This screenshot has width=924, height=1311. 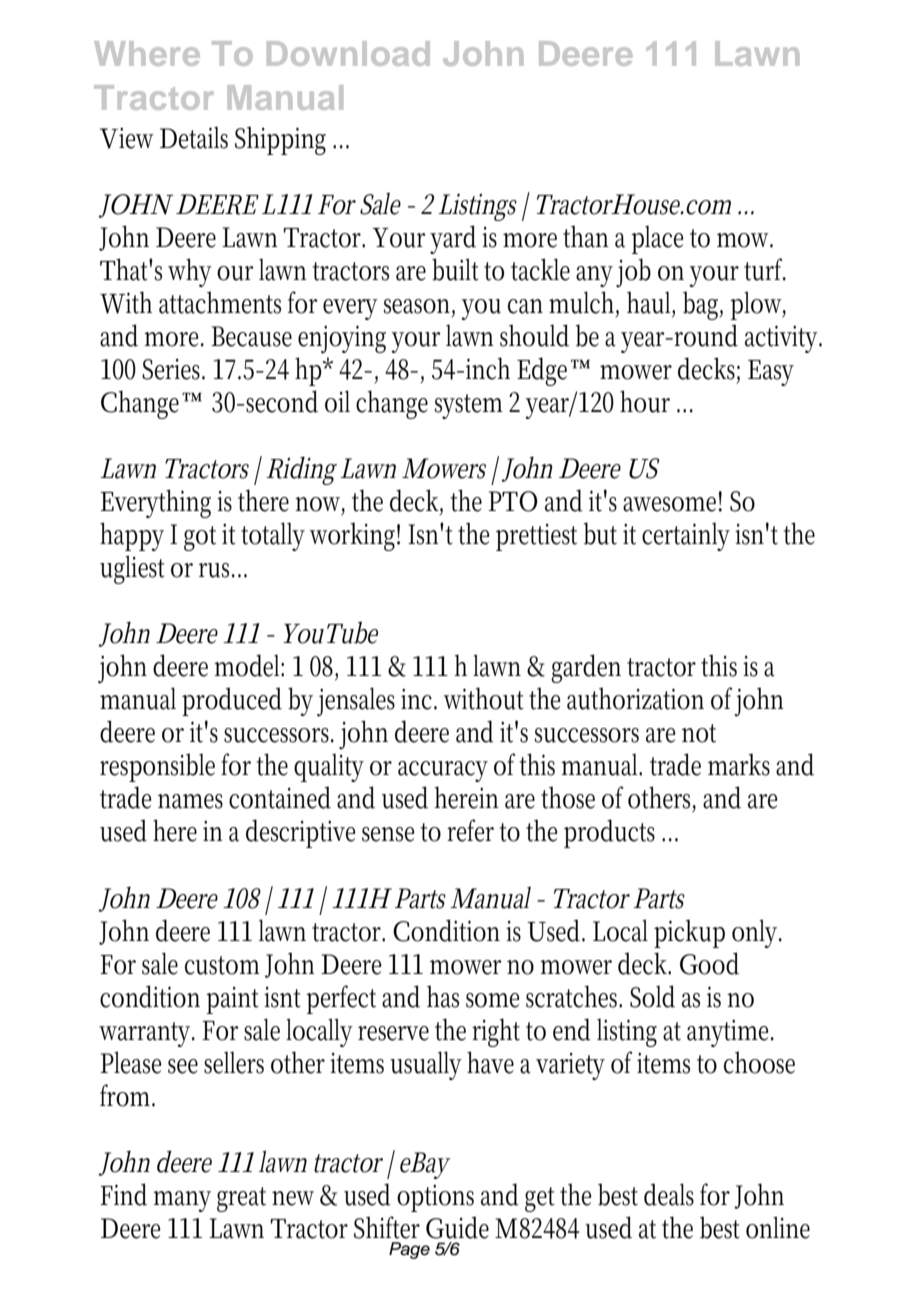 I want to click on has, so click(x=443, y=996).
